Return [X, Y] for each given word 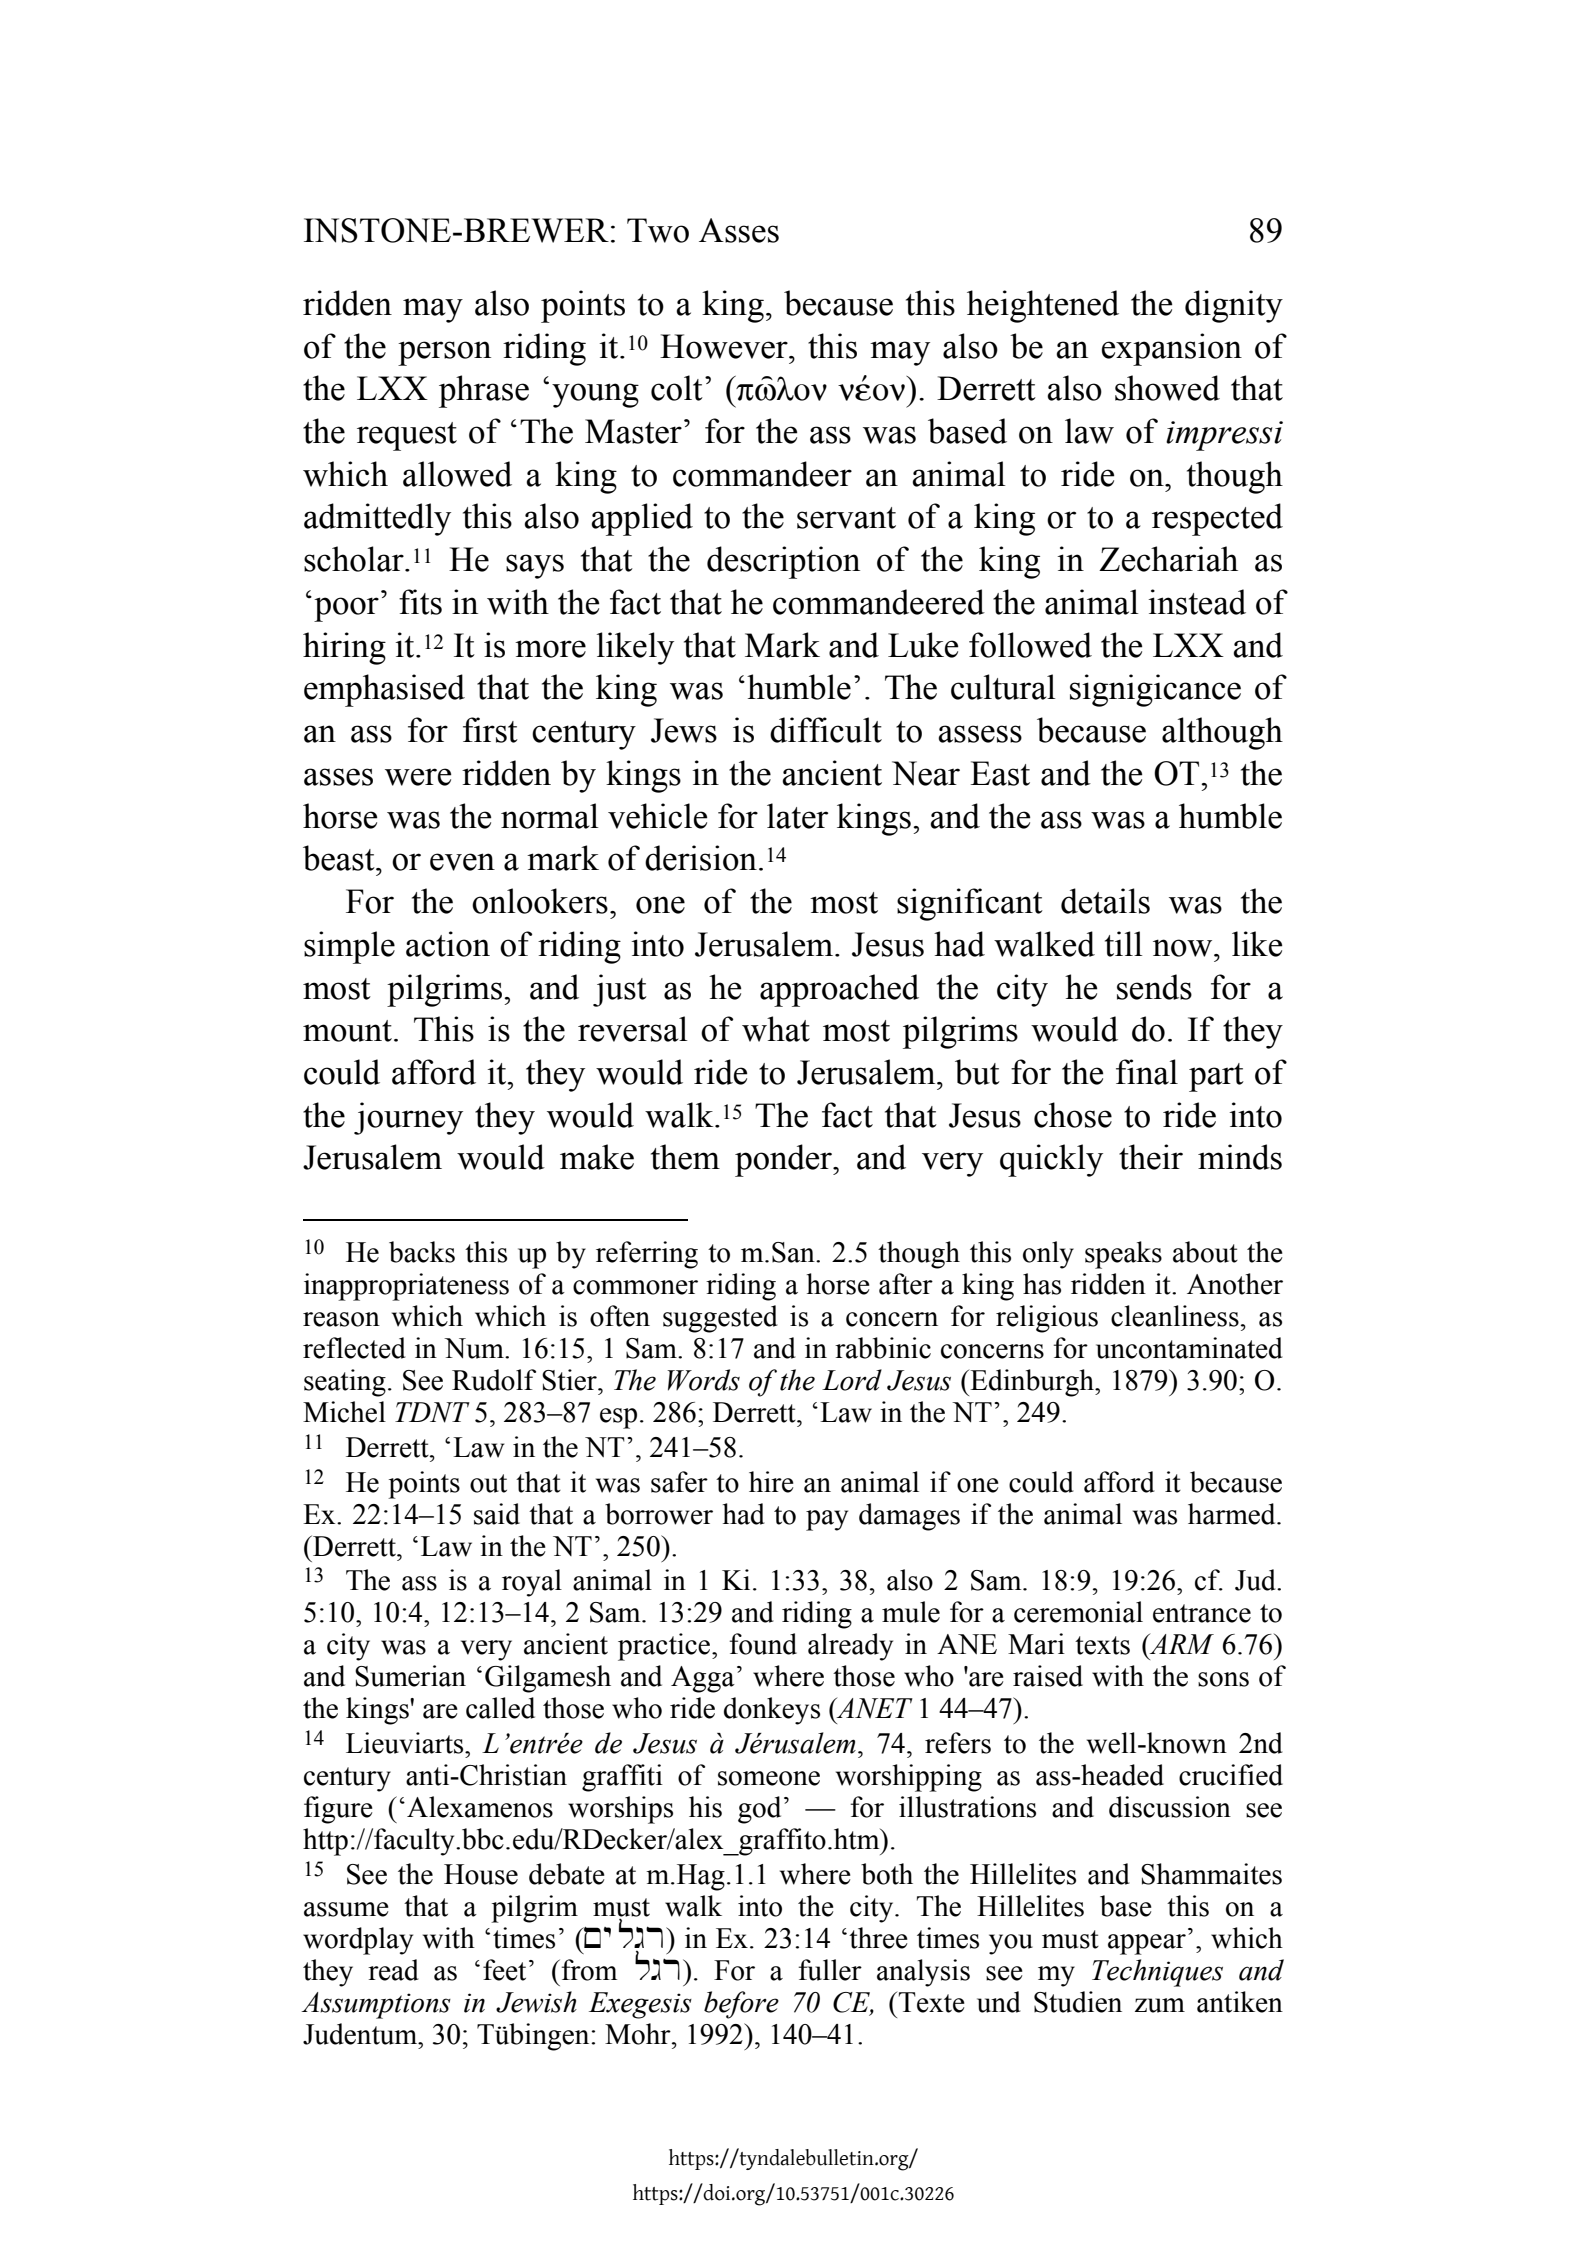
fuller [830, 1970]
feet [504, 1970]
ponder [784, 1160]
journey [408, 1118]
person [444, 353]
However [725, 346]
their [1151, 1157]
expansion [1172, 349]
